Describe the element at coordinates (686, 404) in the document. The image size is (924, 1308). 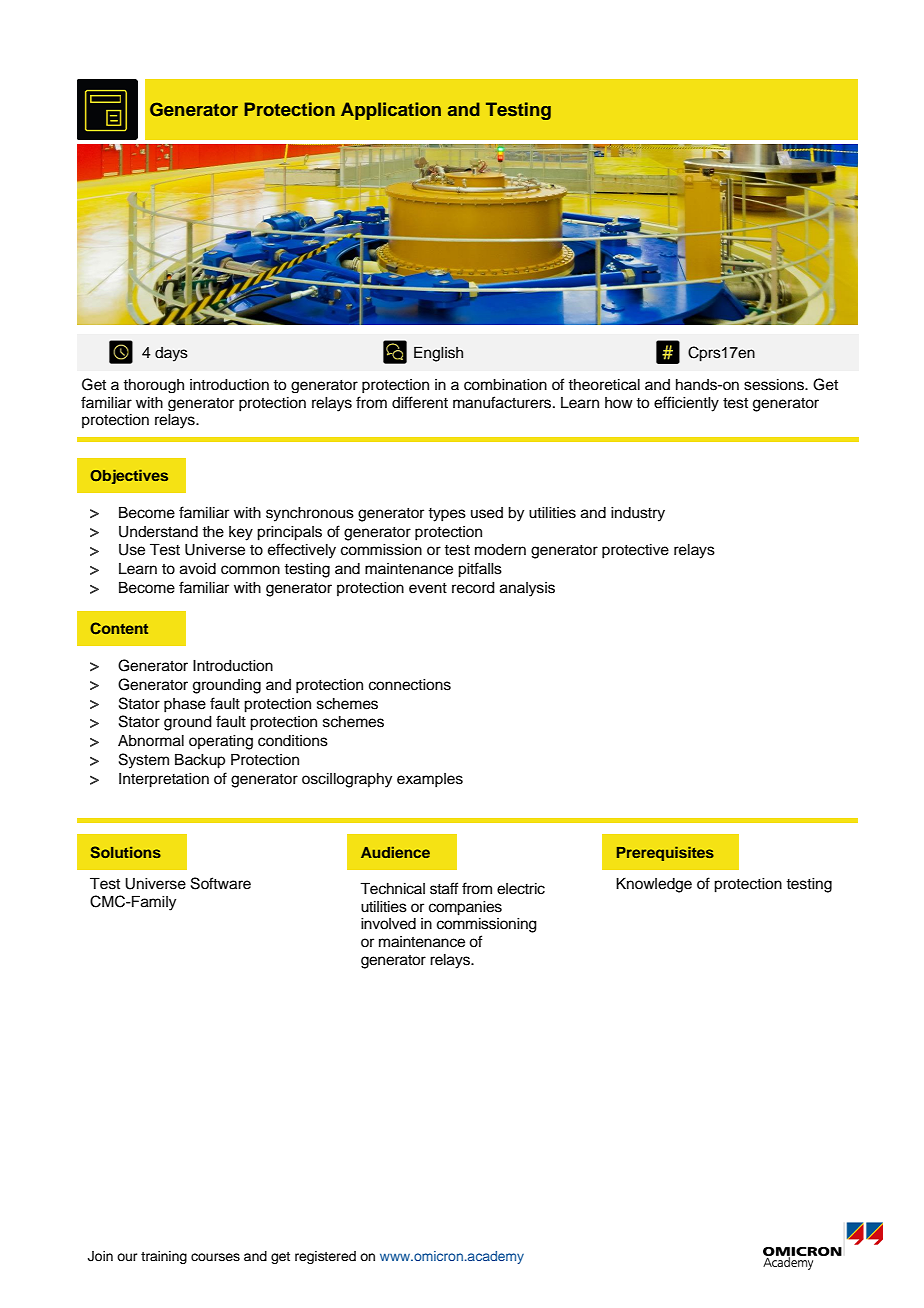
I see `efficiently` at that location.
